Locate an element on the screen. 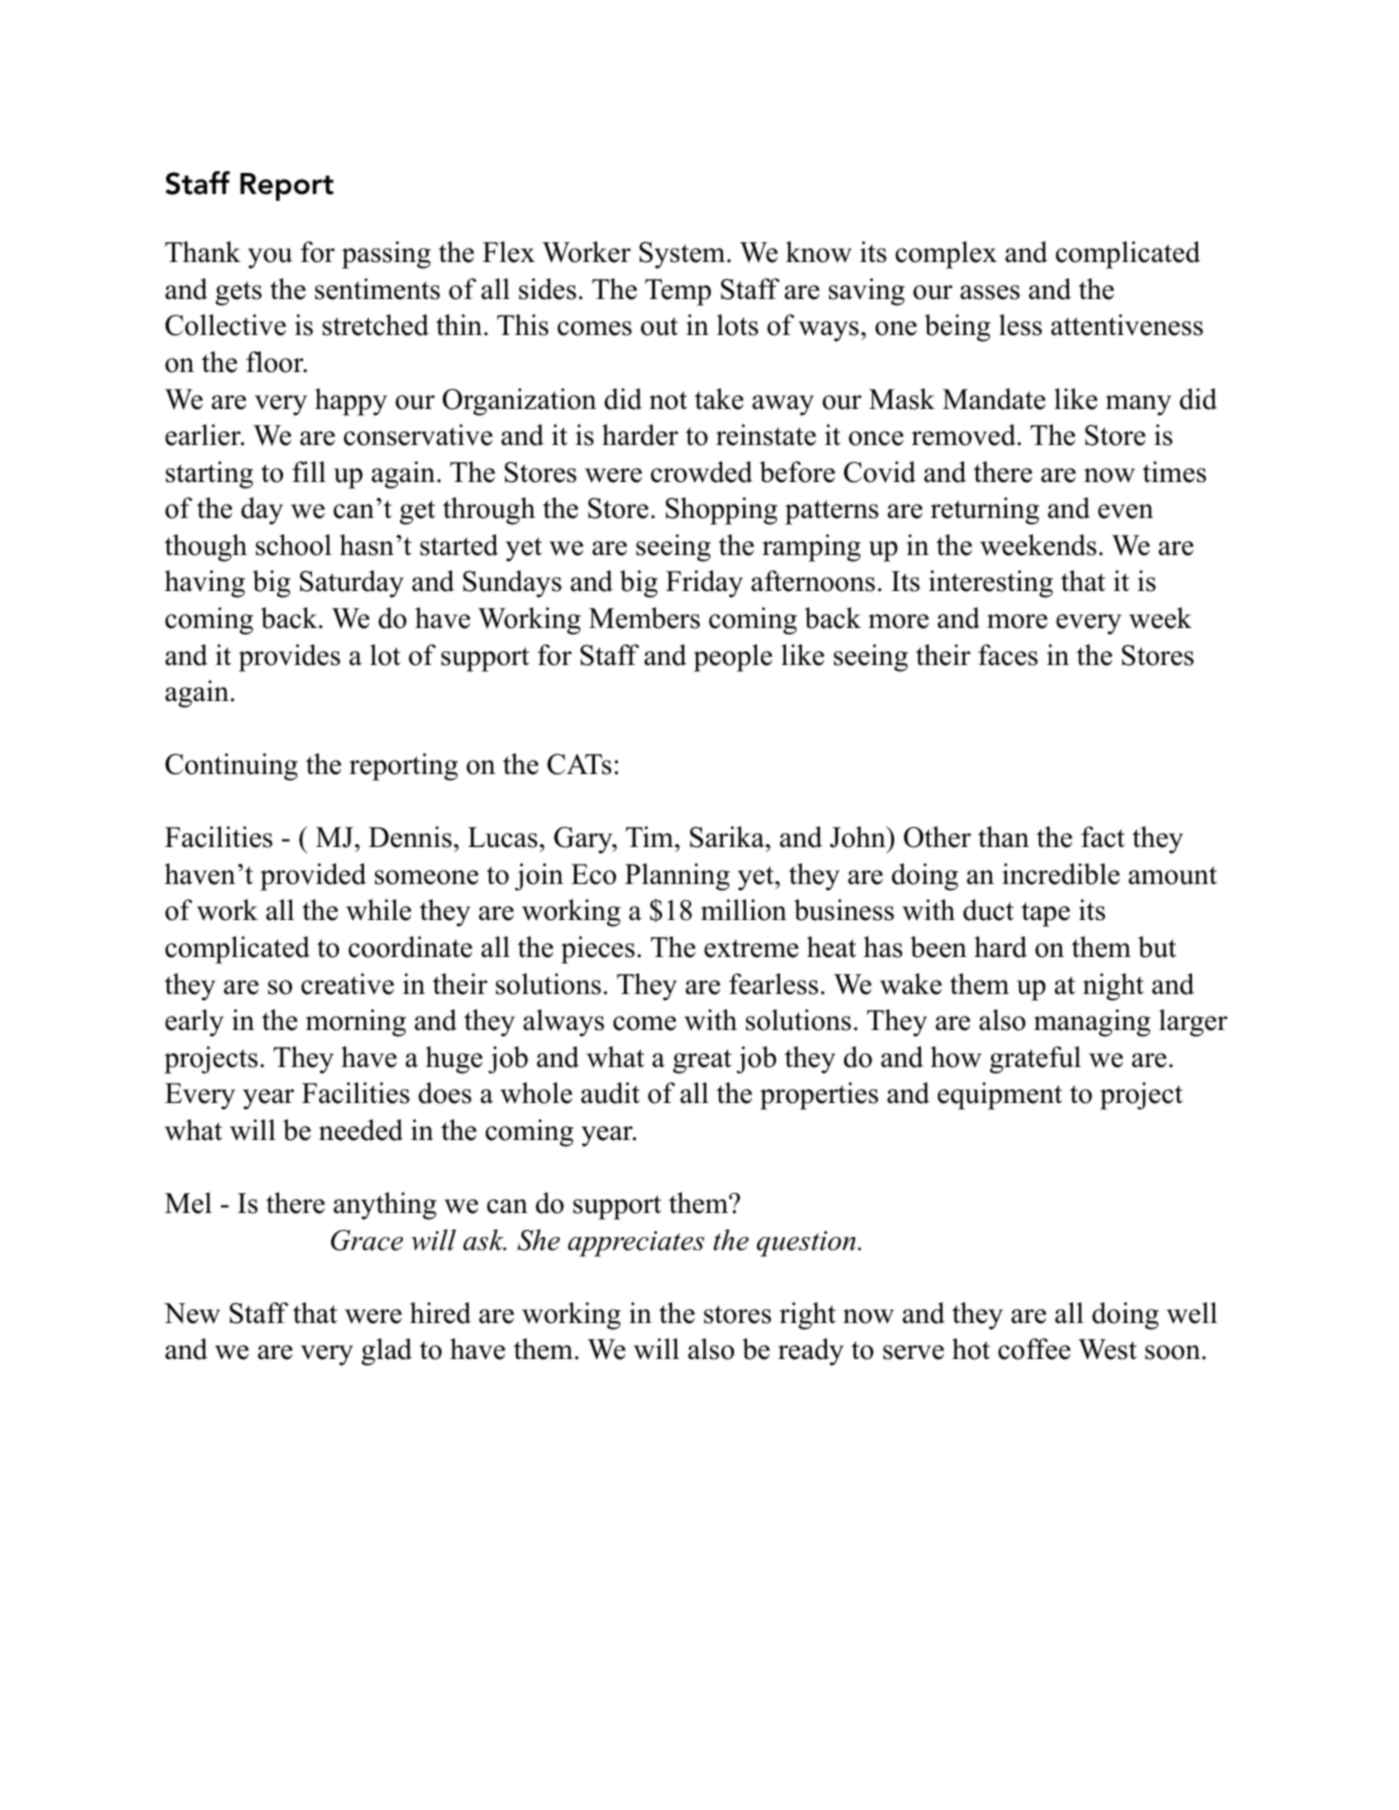  you is located at coordinates (270, 258).
